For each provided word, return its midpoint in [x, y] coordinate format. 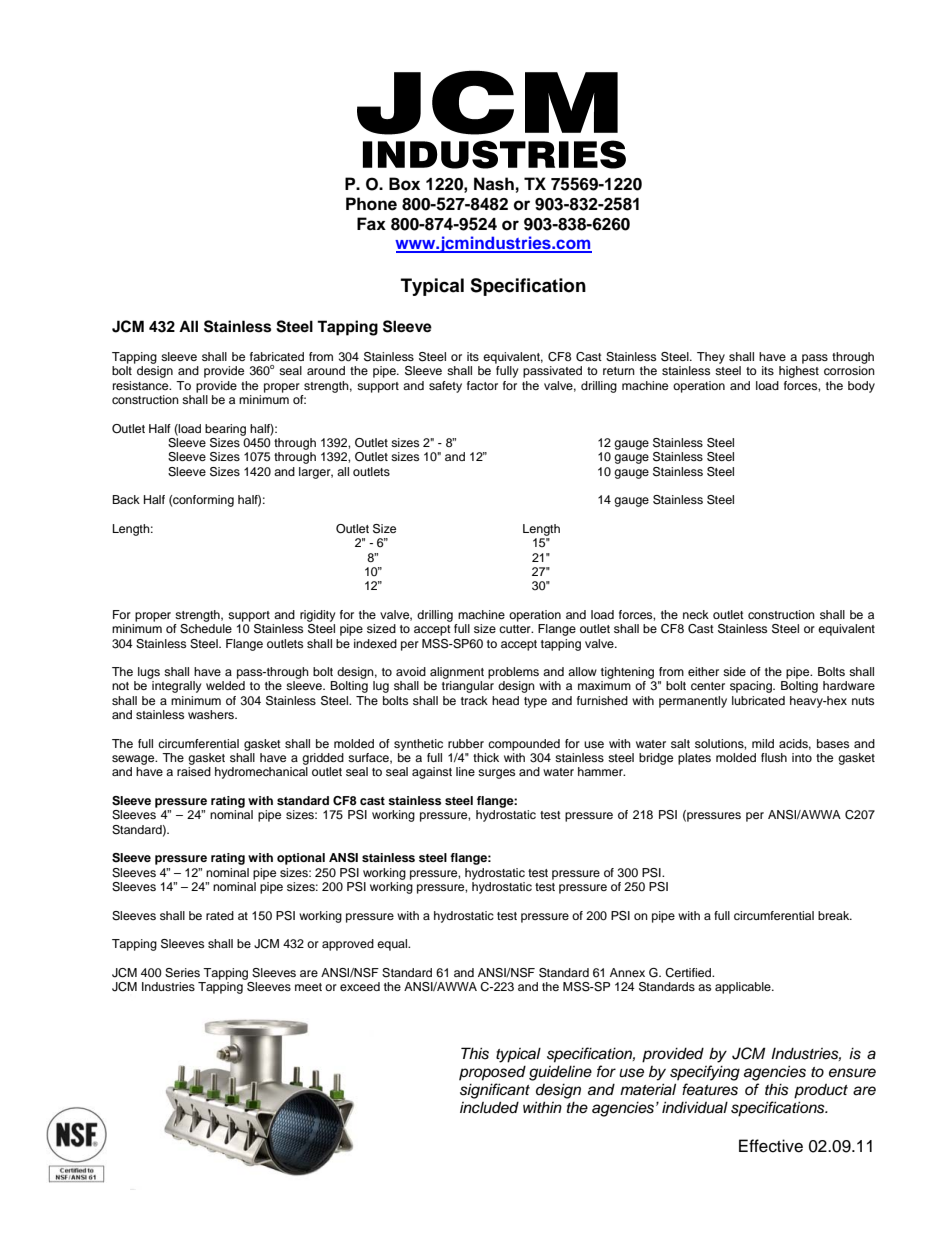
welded [225, 685]
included [489, 1107]
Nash [494, 184]
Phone [371, 204]
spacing [752, 687]
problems [513, 673]
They [711, 358]
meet [308, 987]
